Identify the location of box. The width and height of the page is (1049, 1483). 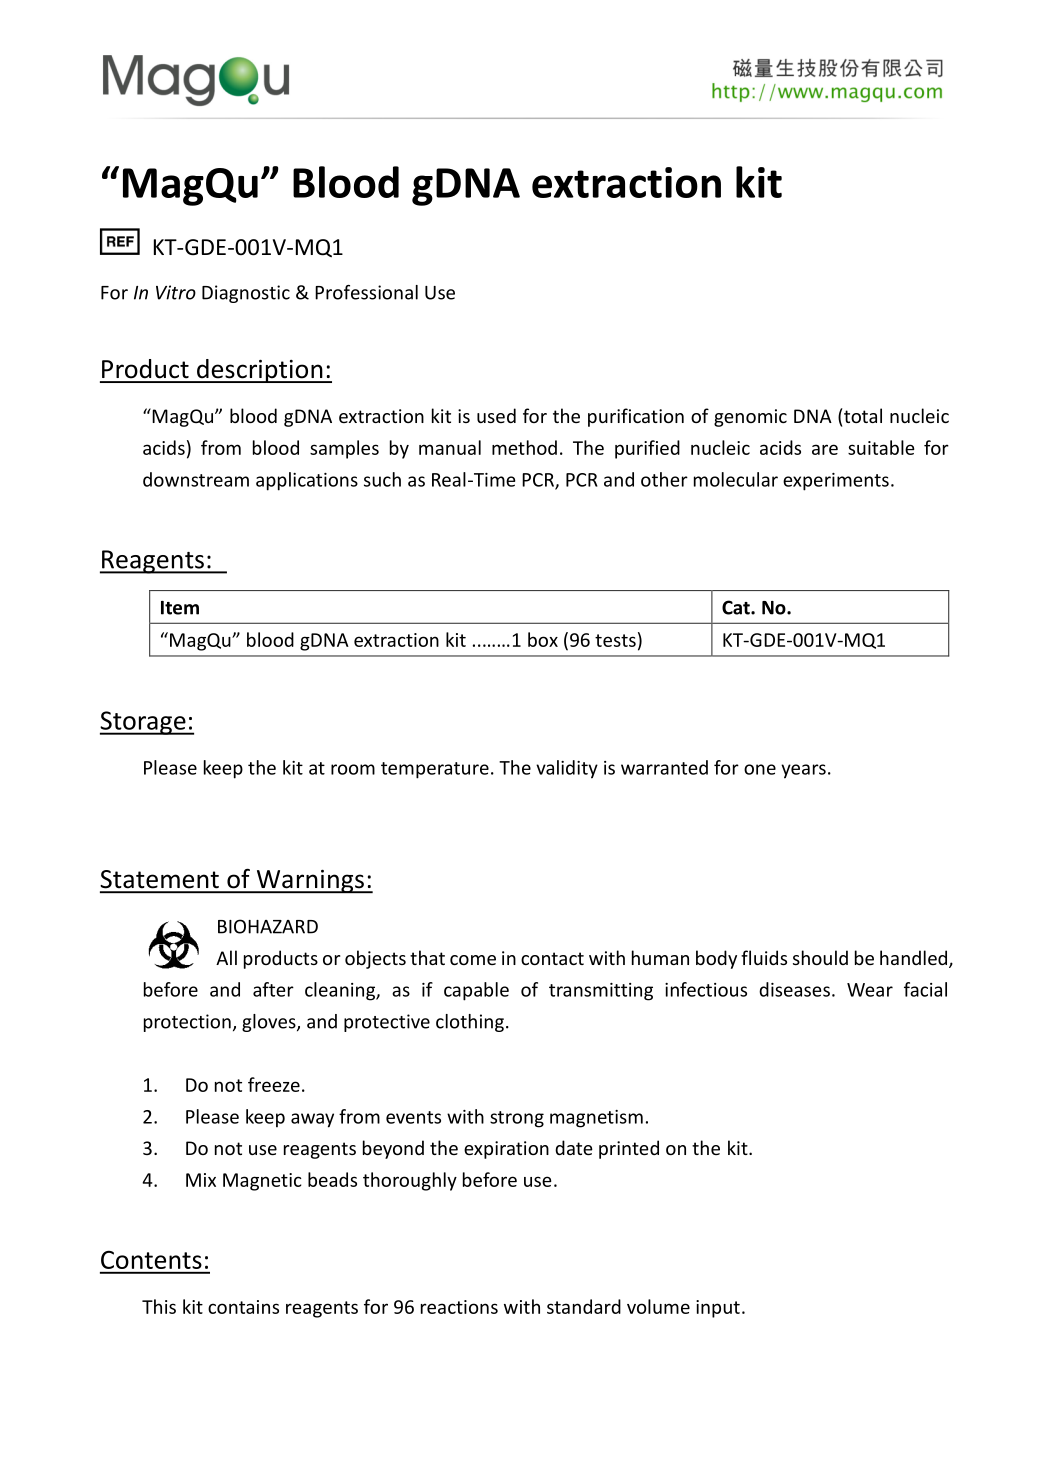
(543, 639).
